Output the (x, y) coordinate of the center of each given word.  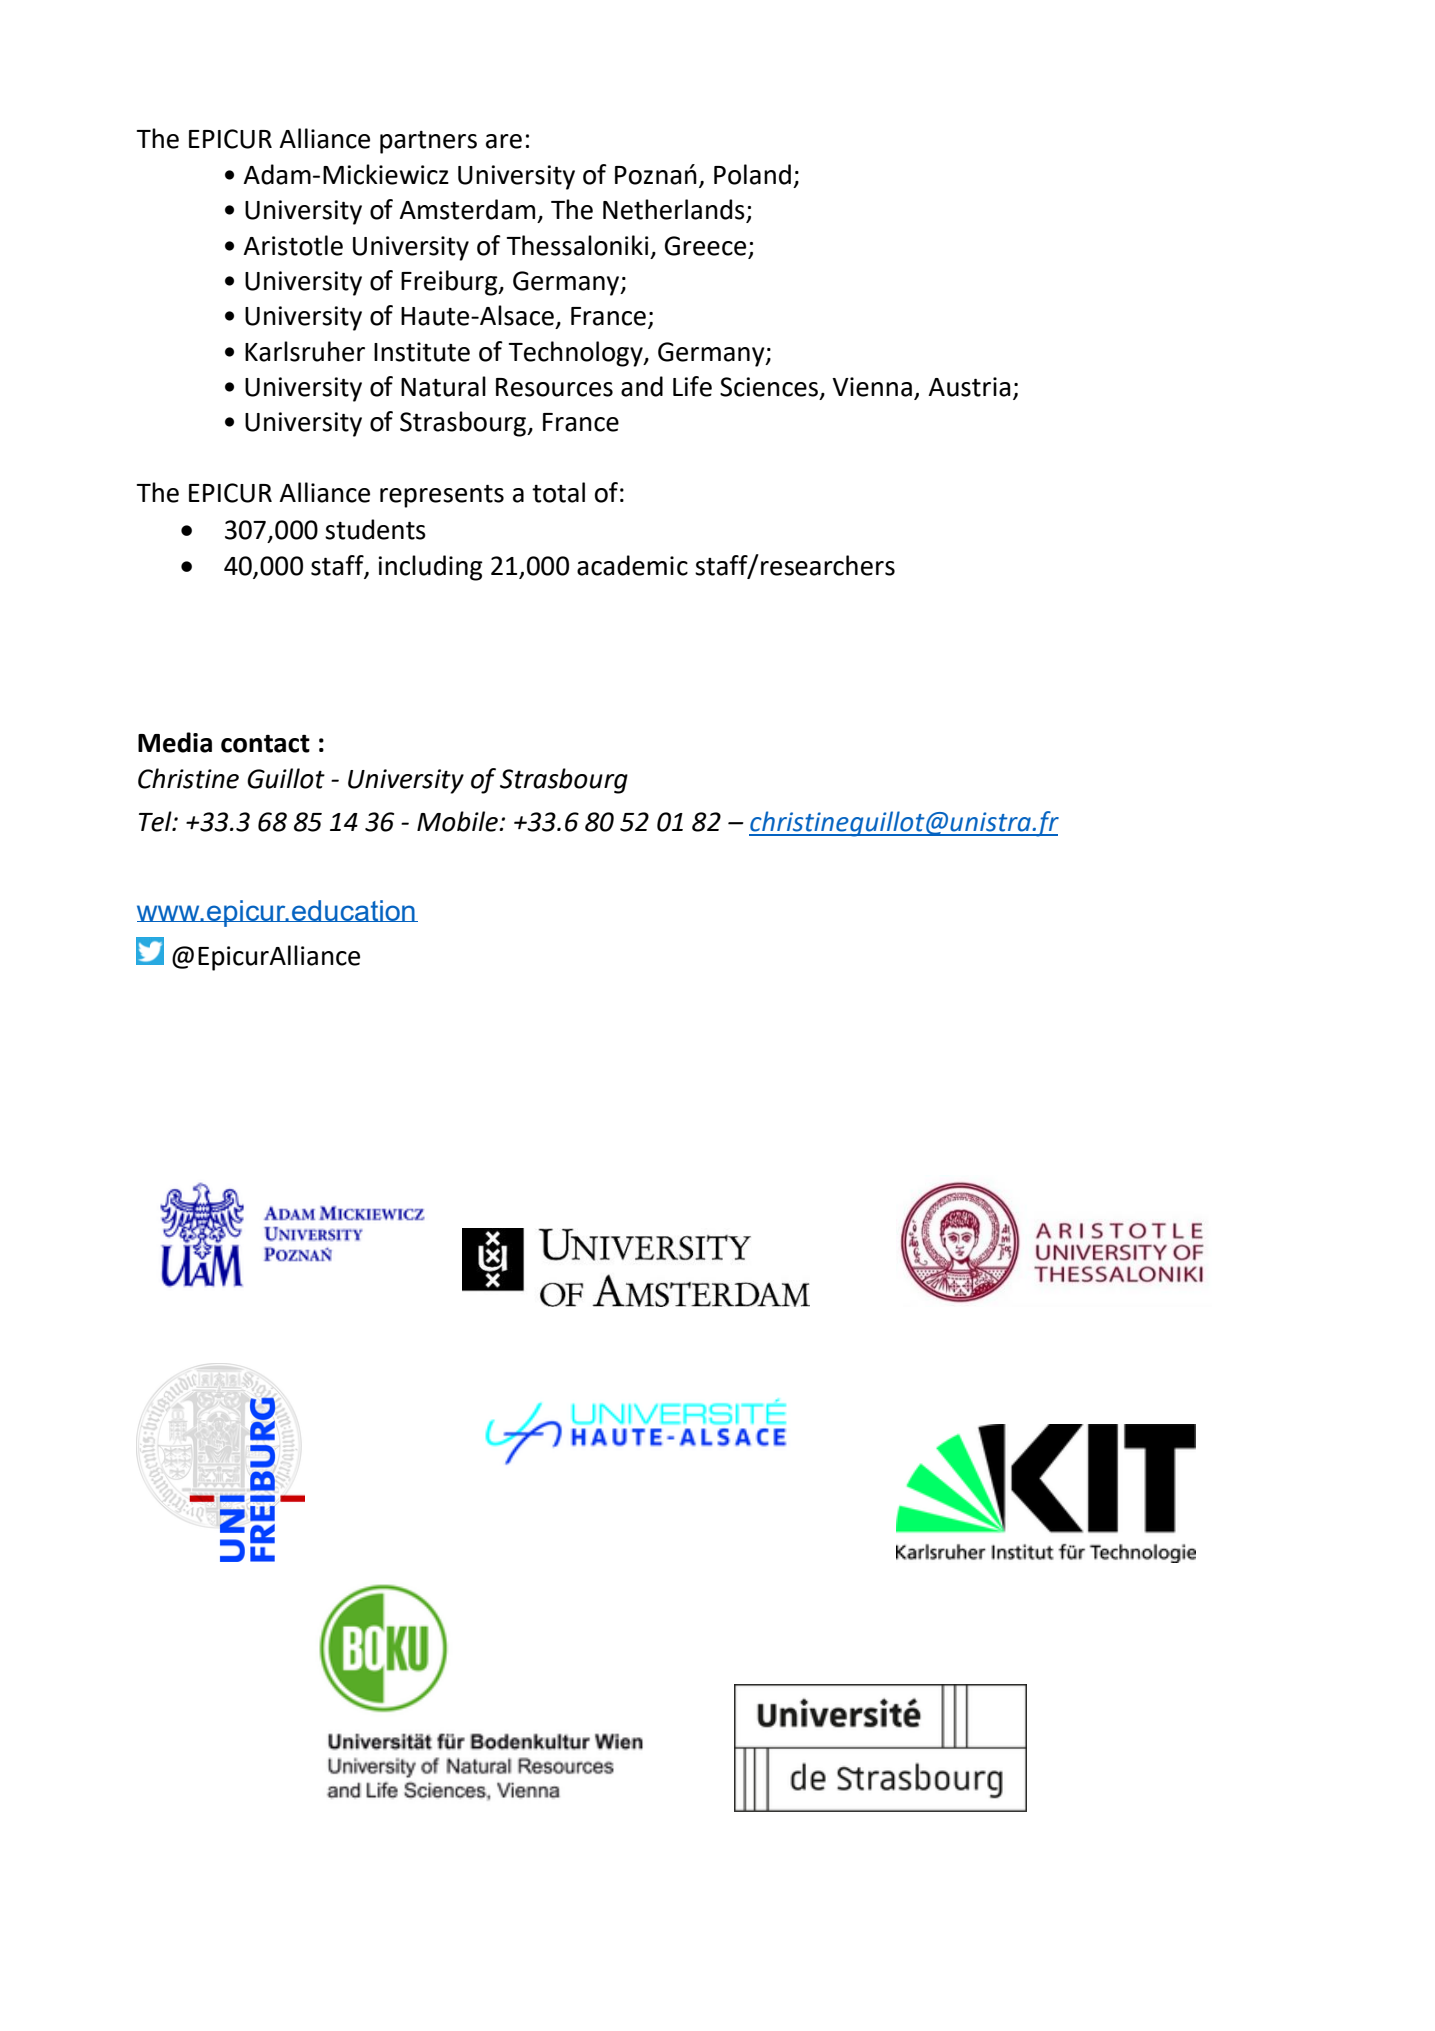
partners (428, 142)
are (504, 141)
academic (632, 565)
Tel (156, 821)
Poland (752, 174)
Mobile (457, 821)
